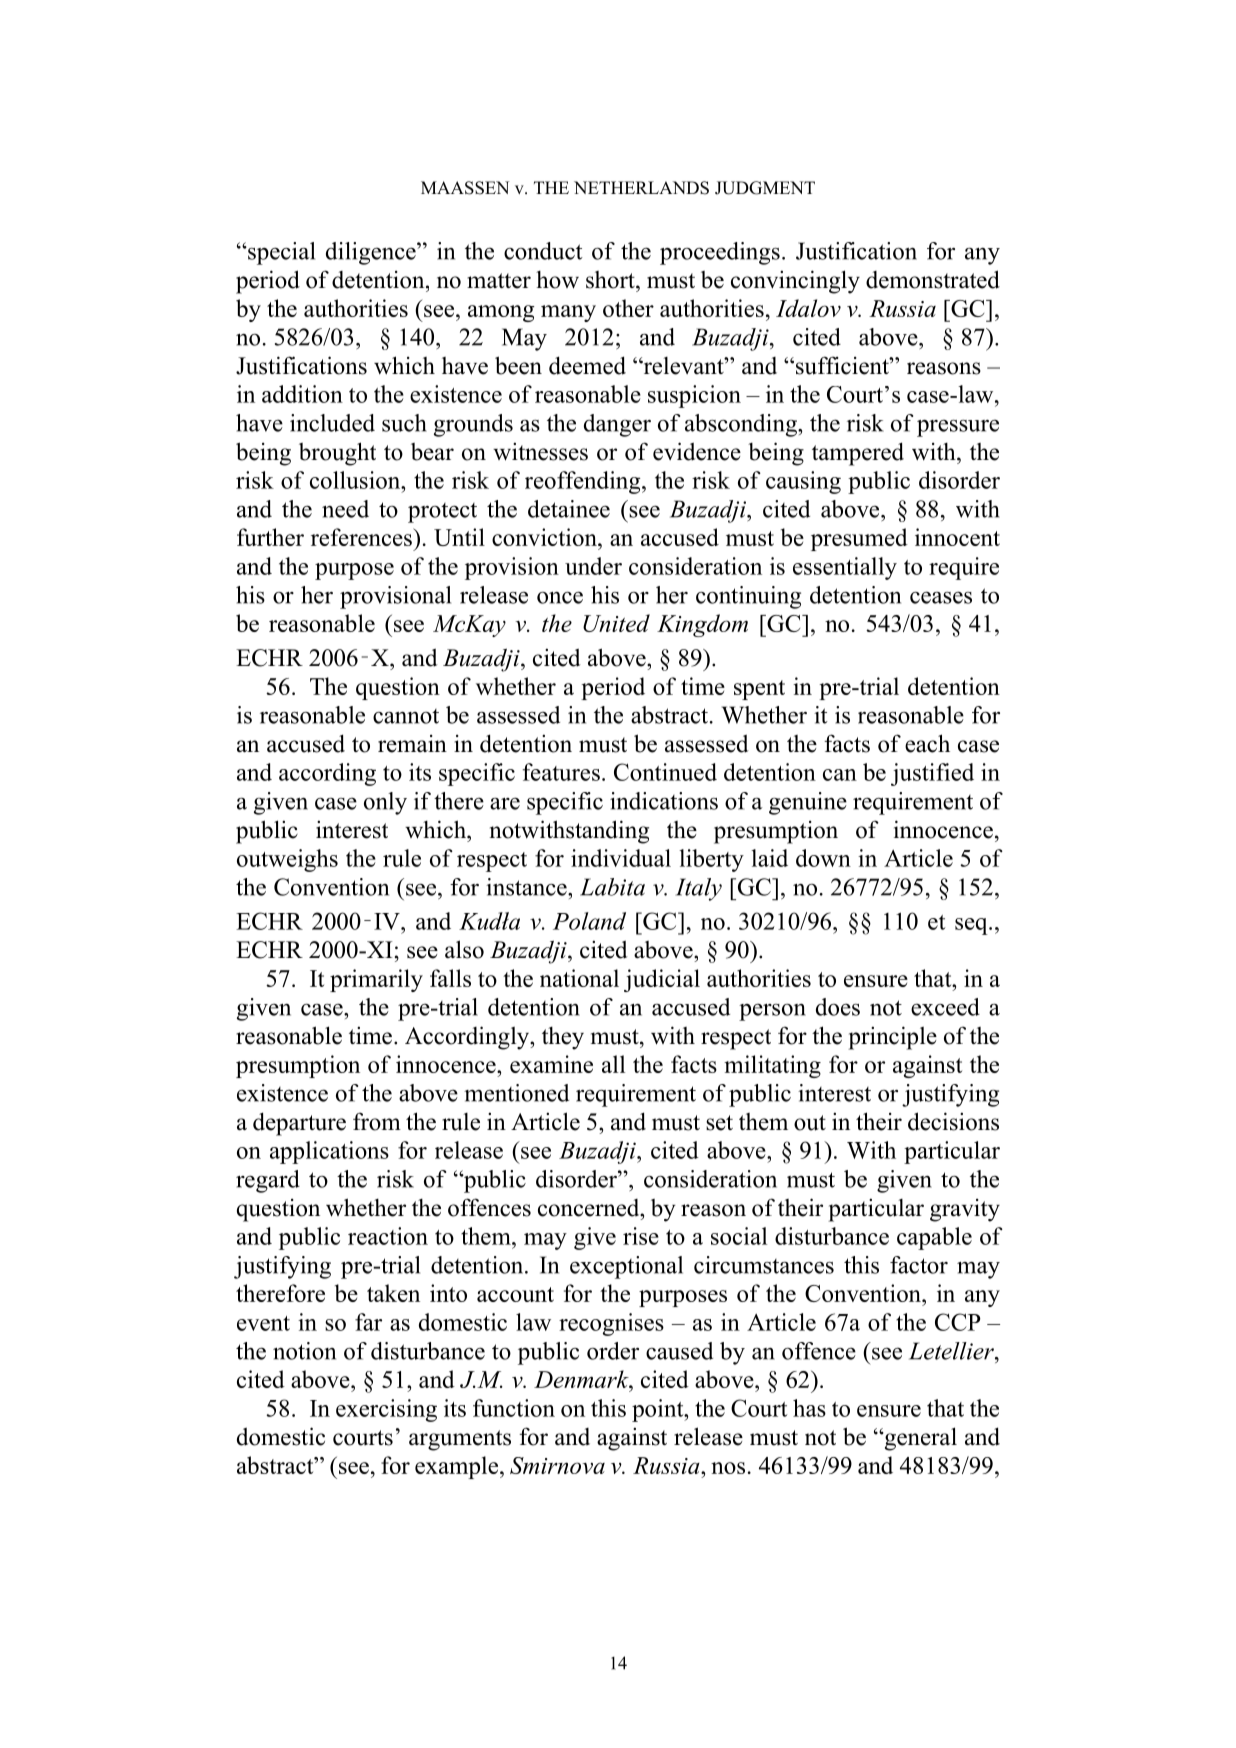 The width and height of the image is (1236, 1748). I want to click on NETHERLANDS, so click(641, 188).
